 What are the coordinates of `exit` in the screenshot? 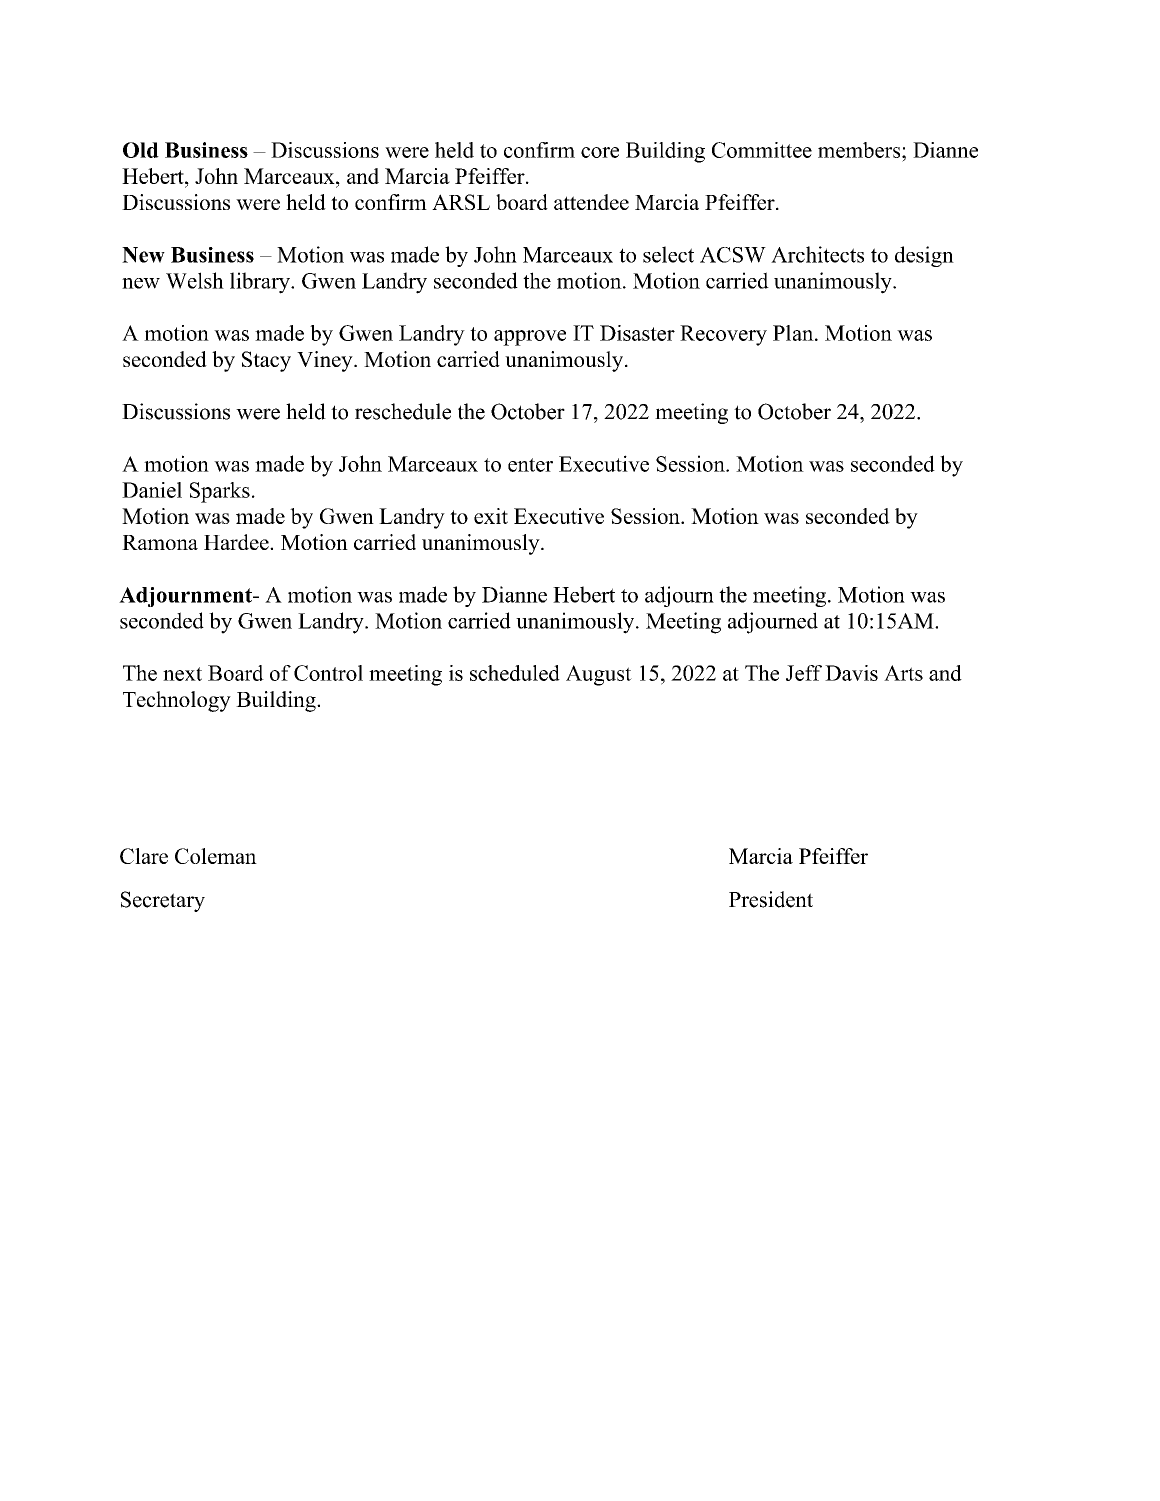 It's located at (491, 516).
